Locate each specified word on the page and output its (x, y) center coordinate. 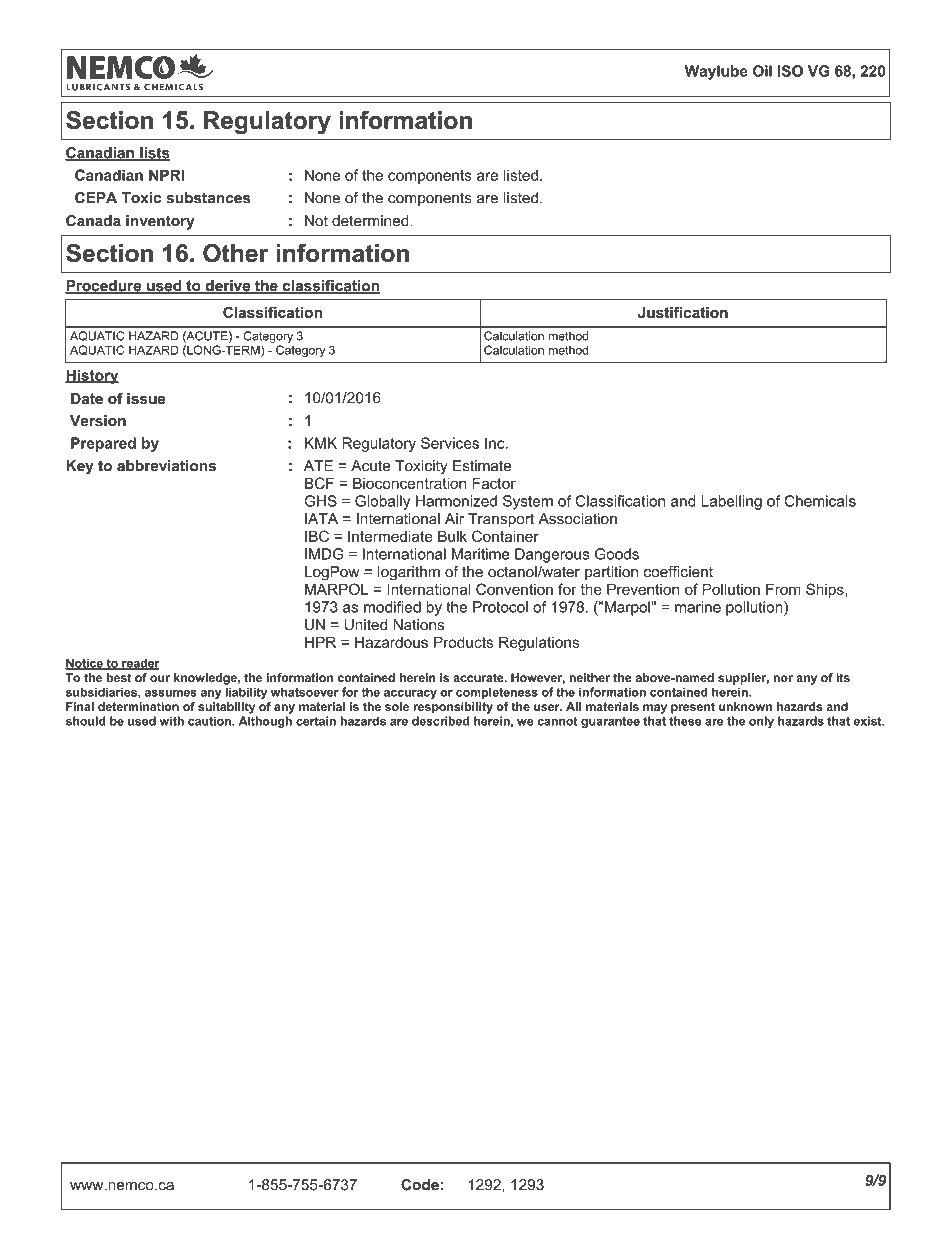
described (440, 721)
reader (140, 664)
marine (698, 607)
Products (463, 642)
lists (154, 154)
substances (208, 198)
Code (420, 1185)
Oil (762, 71)
